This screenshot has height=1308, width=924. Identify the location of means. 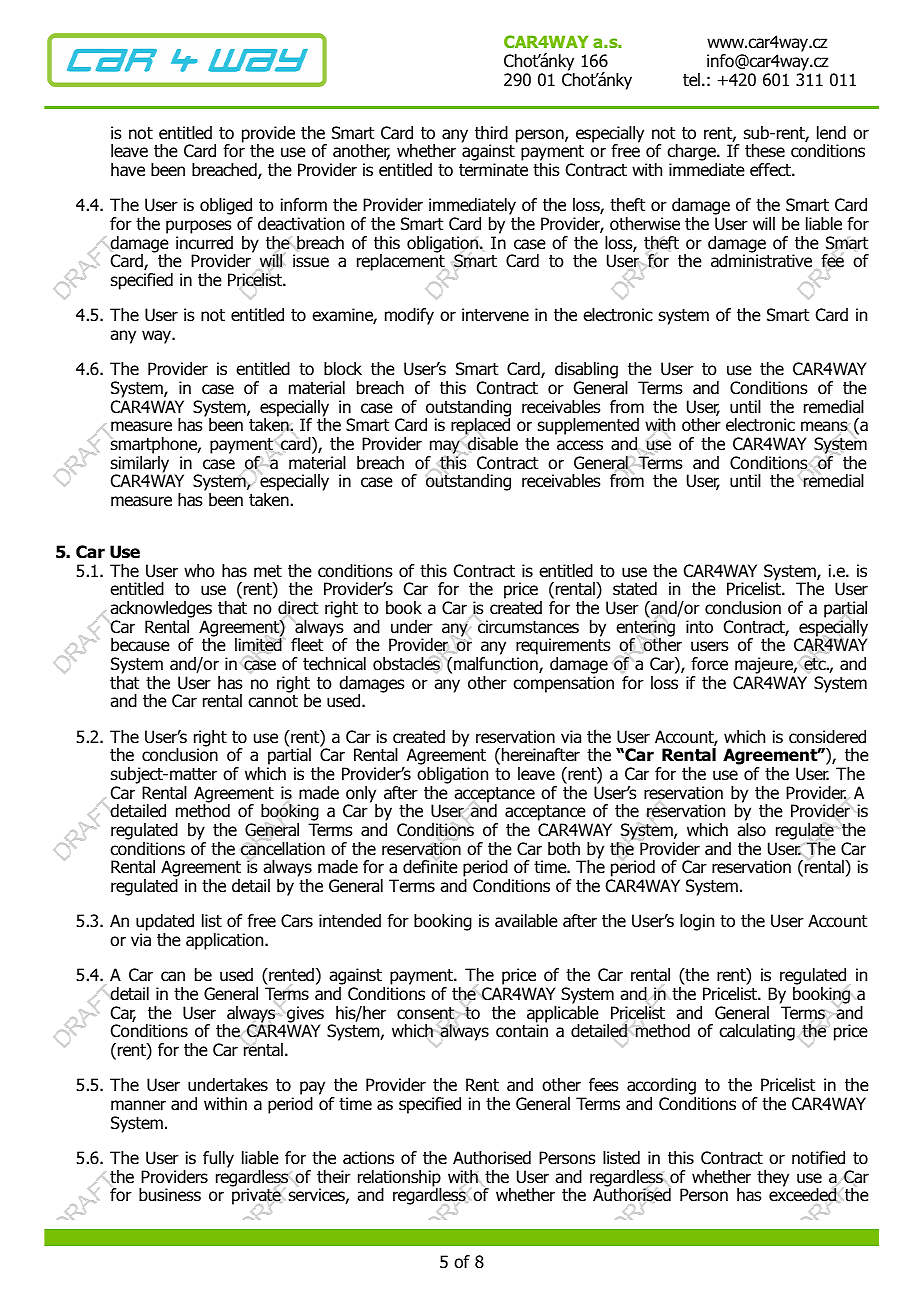
(824, 428).
